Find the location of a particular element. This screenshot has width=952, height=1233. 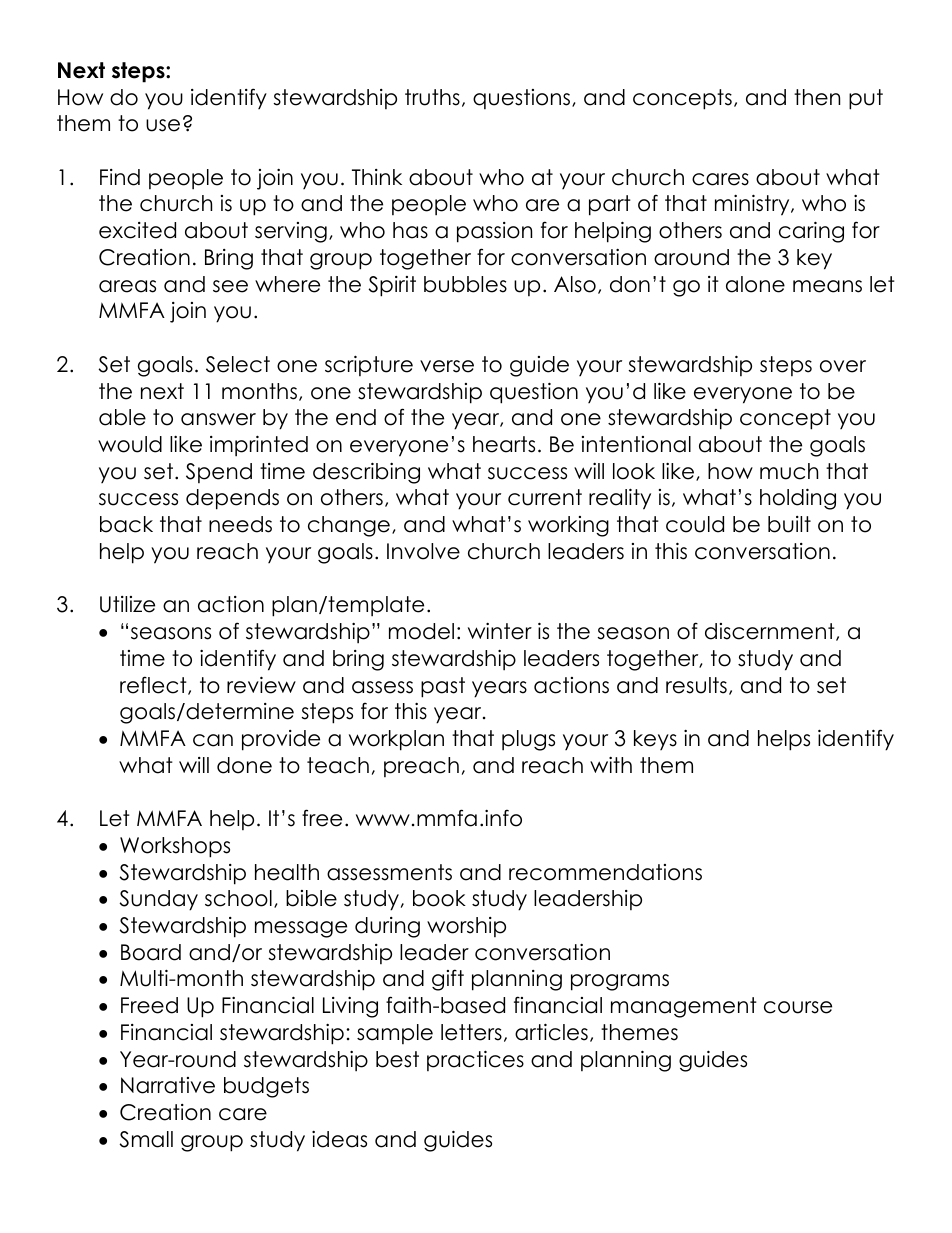

use is located at coordinates (163, 125).
